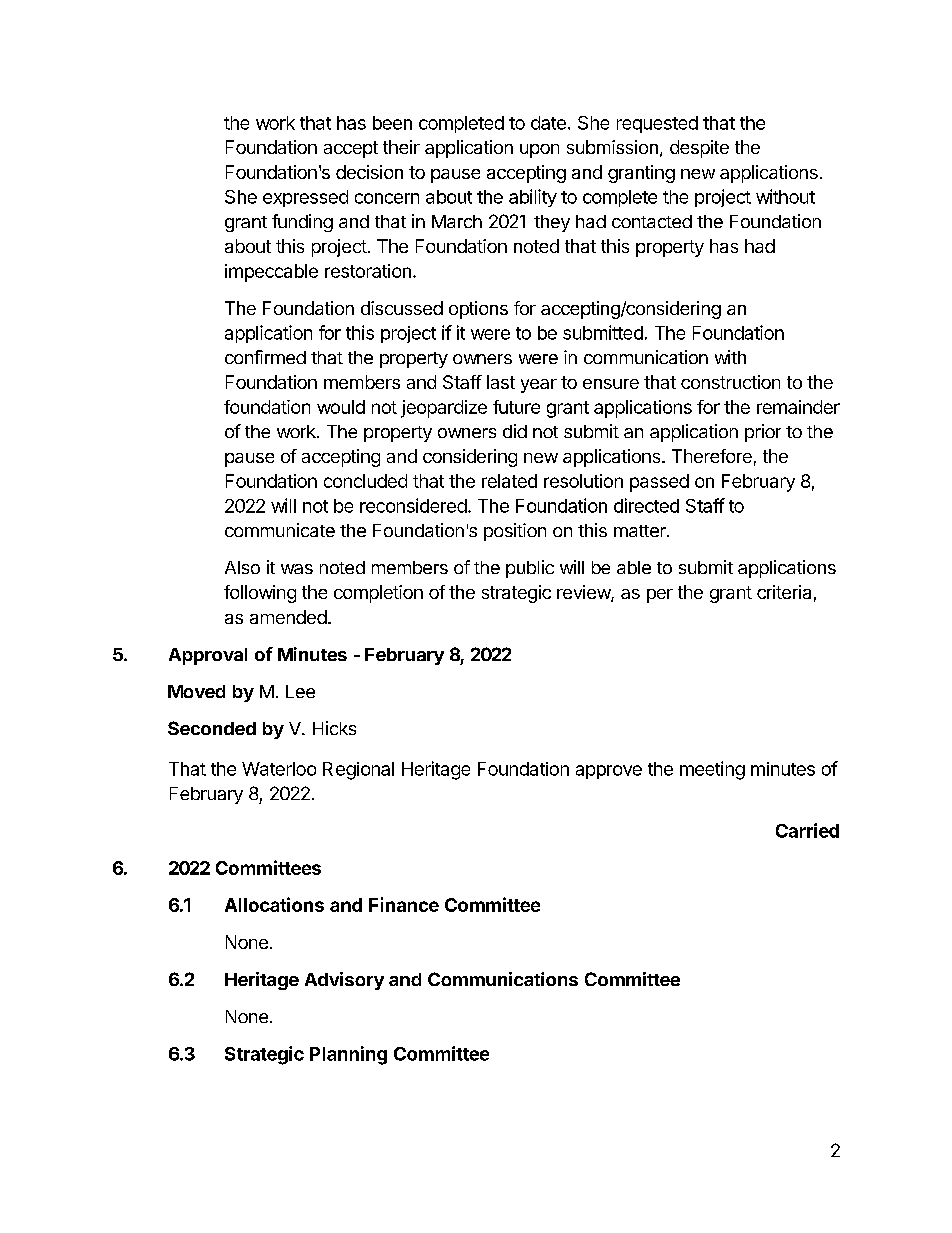 The height and width of the image is (1233, 952). Describe the element at coordinates (609, 772) in the image. I see `approve` at that location.
